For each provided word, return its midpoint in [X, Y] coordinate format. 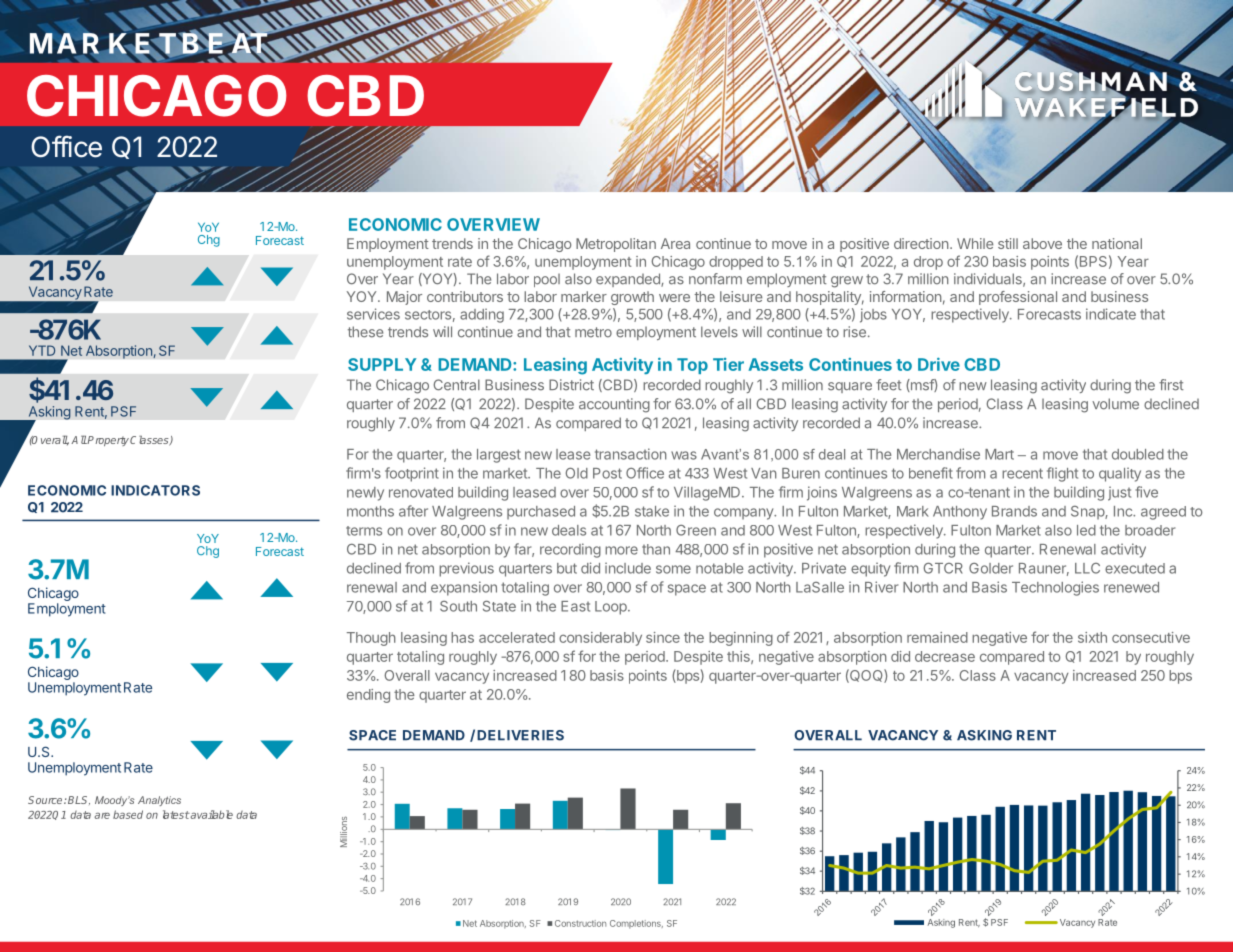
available [211, 814]
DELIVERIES [520, 735]
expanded [629, 280]
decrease [945, 656]
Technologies [1055, 588]
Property [107, 441]
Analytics [159, 801]
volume [1115, 404]
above [1042, 243]
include [628, 568]
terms [364, 531]
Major [404, 298]
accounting [614, 405]
